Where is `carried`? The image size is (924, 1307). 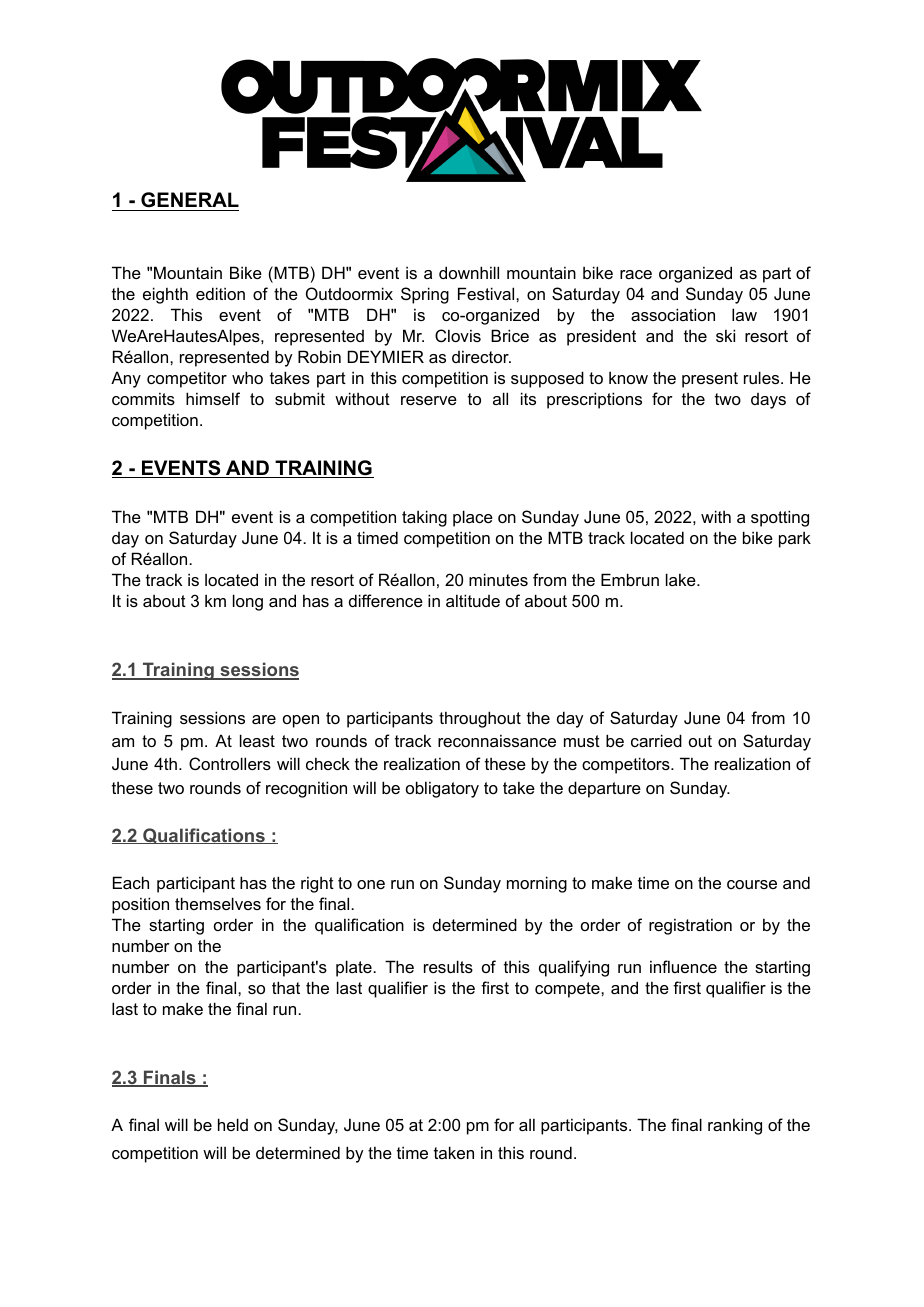
carried is located at coordinates (656, 740).
